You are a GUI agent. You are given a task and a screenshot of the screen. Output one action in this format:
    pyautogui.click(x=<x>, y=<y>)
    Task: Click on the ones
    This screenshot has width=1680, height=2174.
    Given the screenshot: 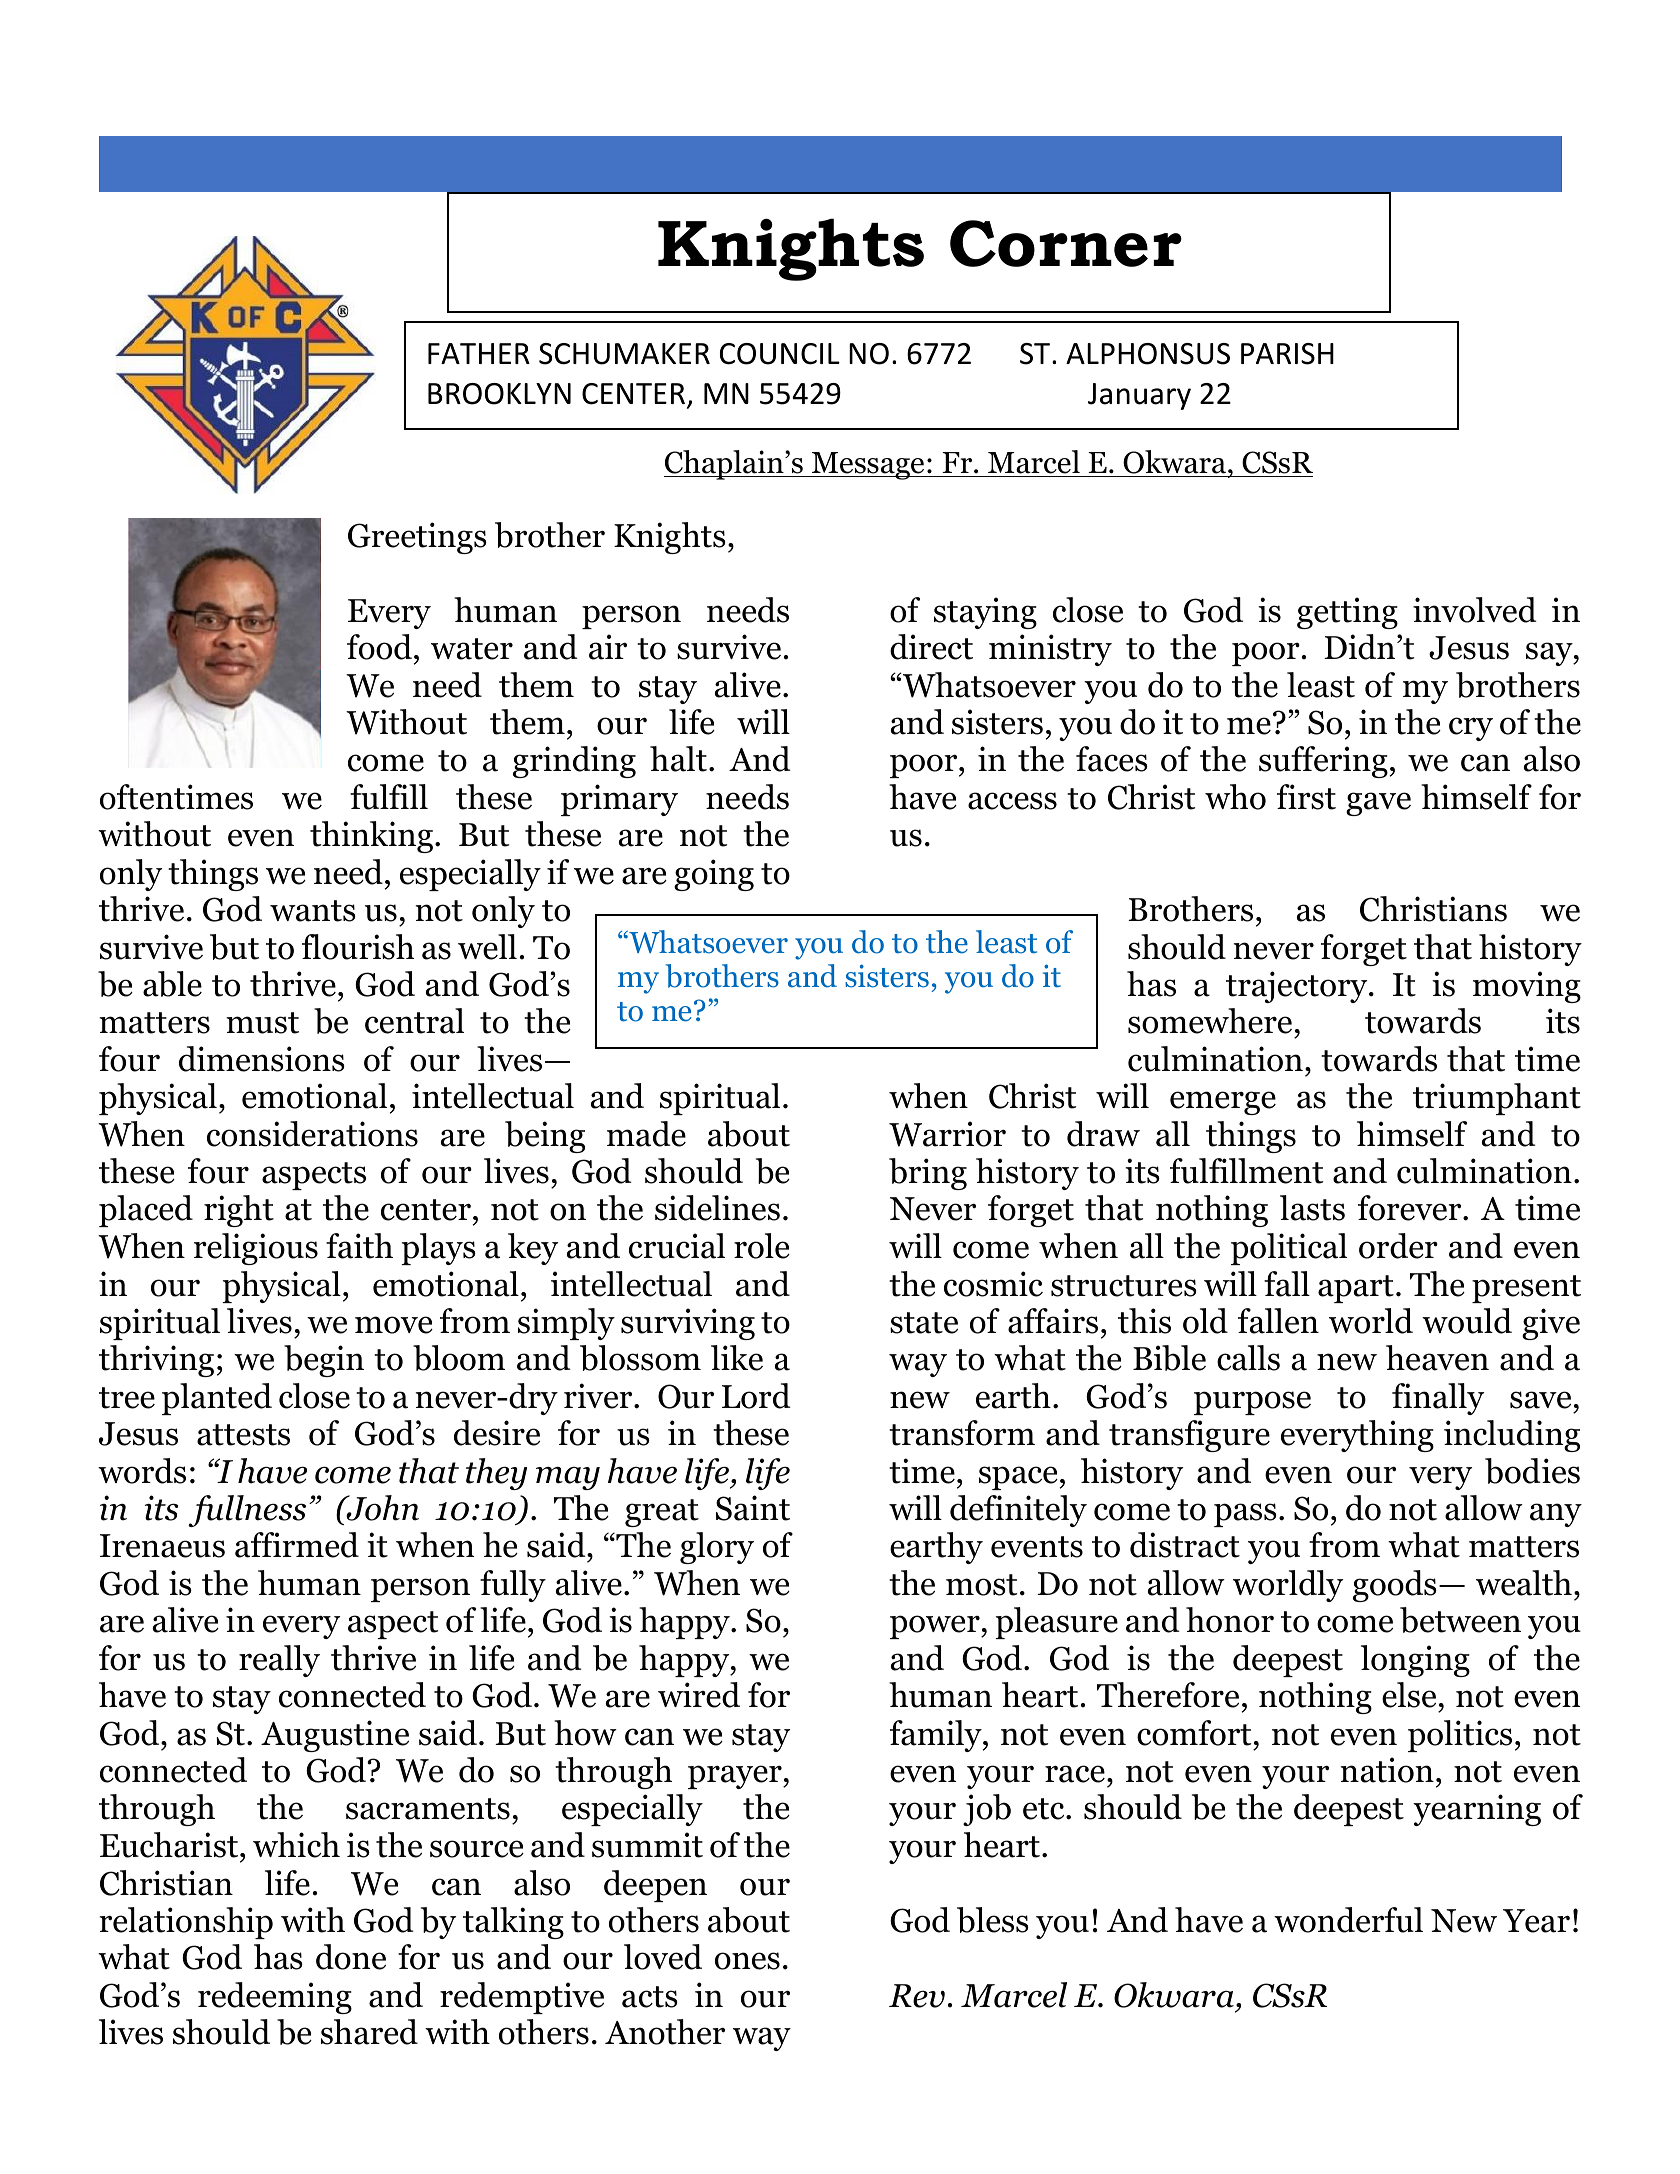 What is the action you would take?
    pyautogui.click(x=747, y=1961)
